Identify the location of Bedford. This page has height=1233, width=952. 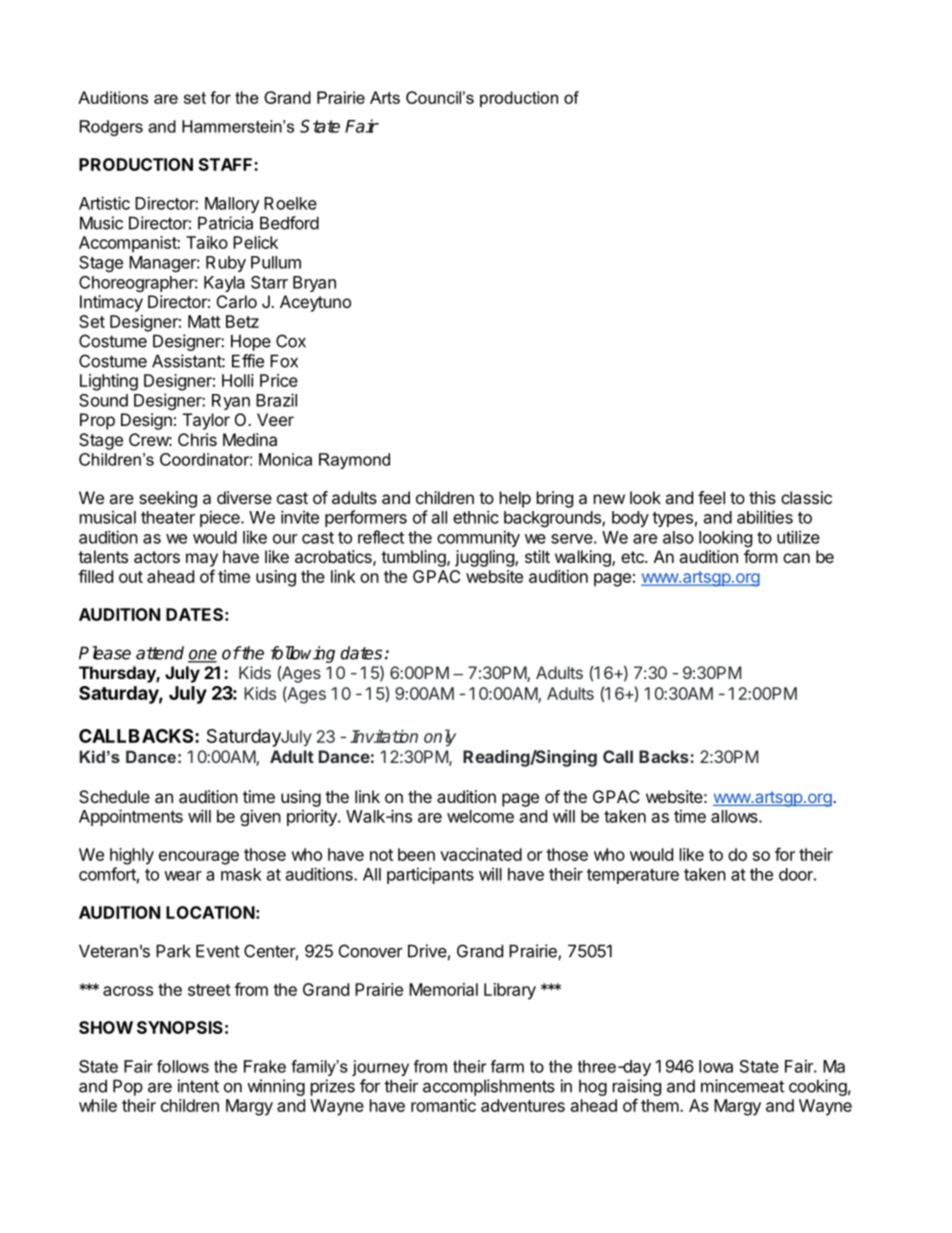
(289, 223).
